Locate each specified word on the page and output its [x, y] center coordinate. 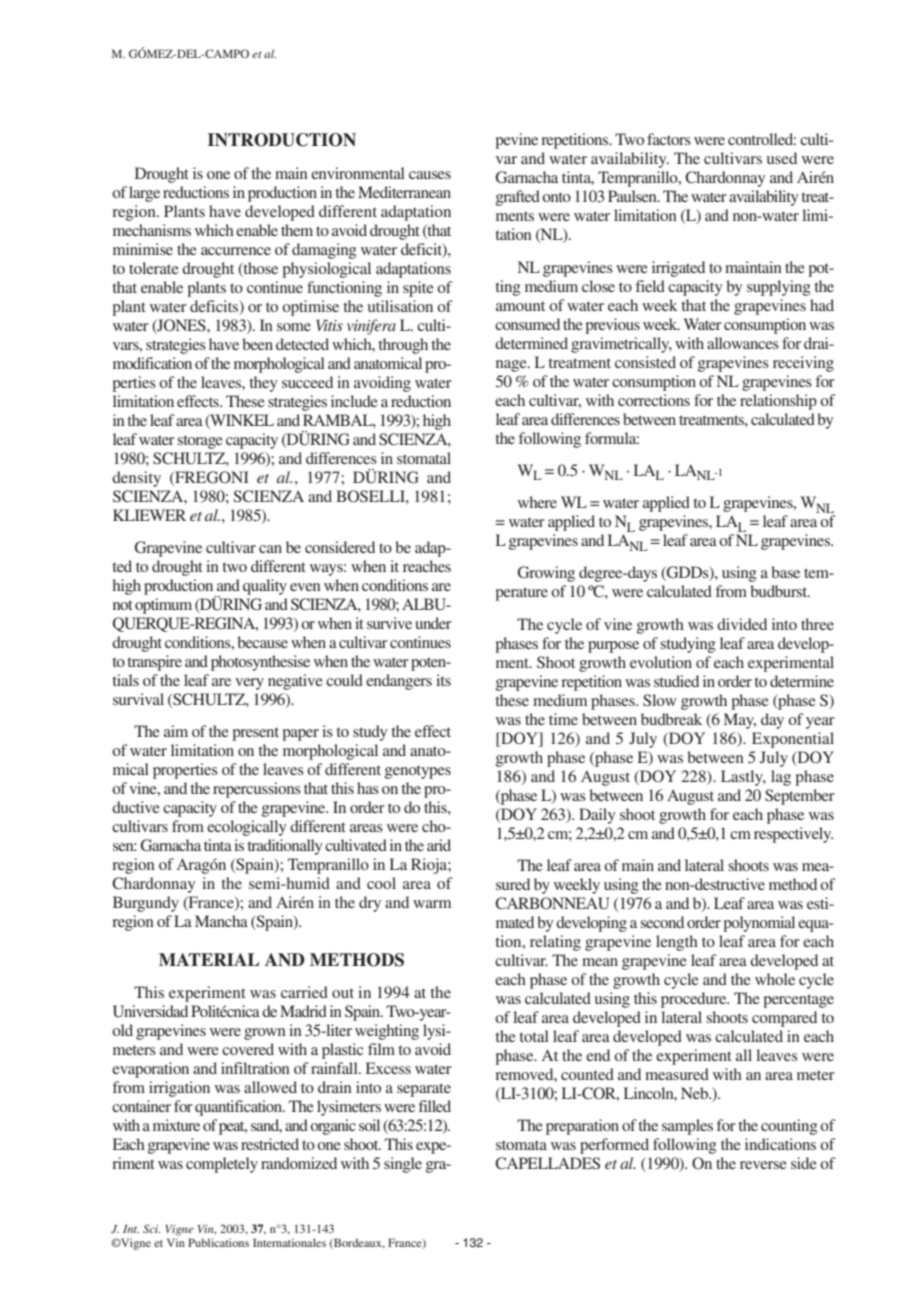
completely [222, 1165]
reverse [763, 1165]
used [782, 158]
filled [435, 1106]
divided [742, 624]
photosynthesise [260, 663]
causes [430, 175]
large [144, 194]
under [433, 623]
